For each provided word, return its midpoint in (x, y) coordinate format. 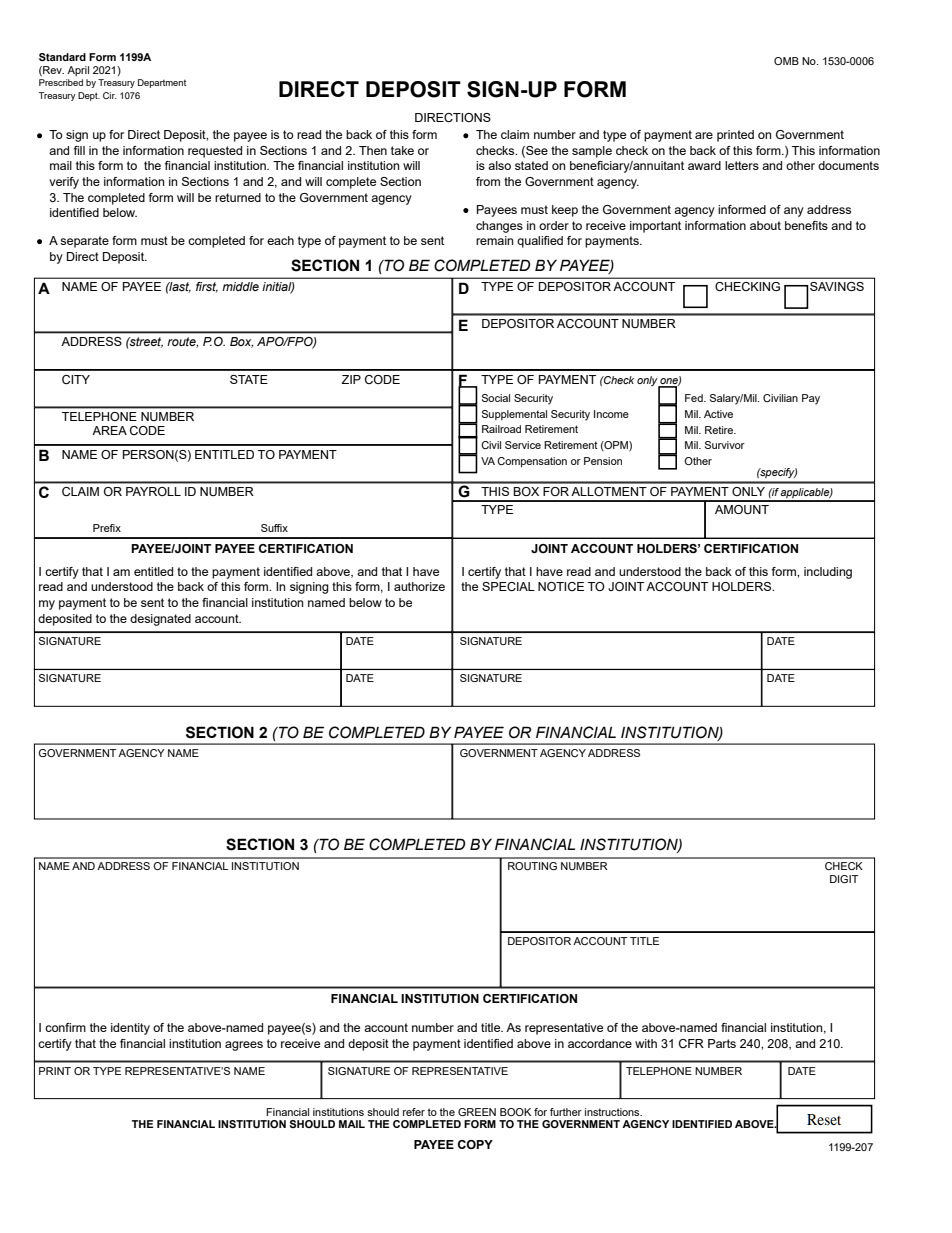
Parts (722, 1043)
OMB (786, 61)
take (402, 150)
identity (130, 1029)
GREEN (477, 1112)
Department (162, 83)
